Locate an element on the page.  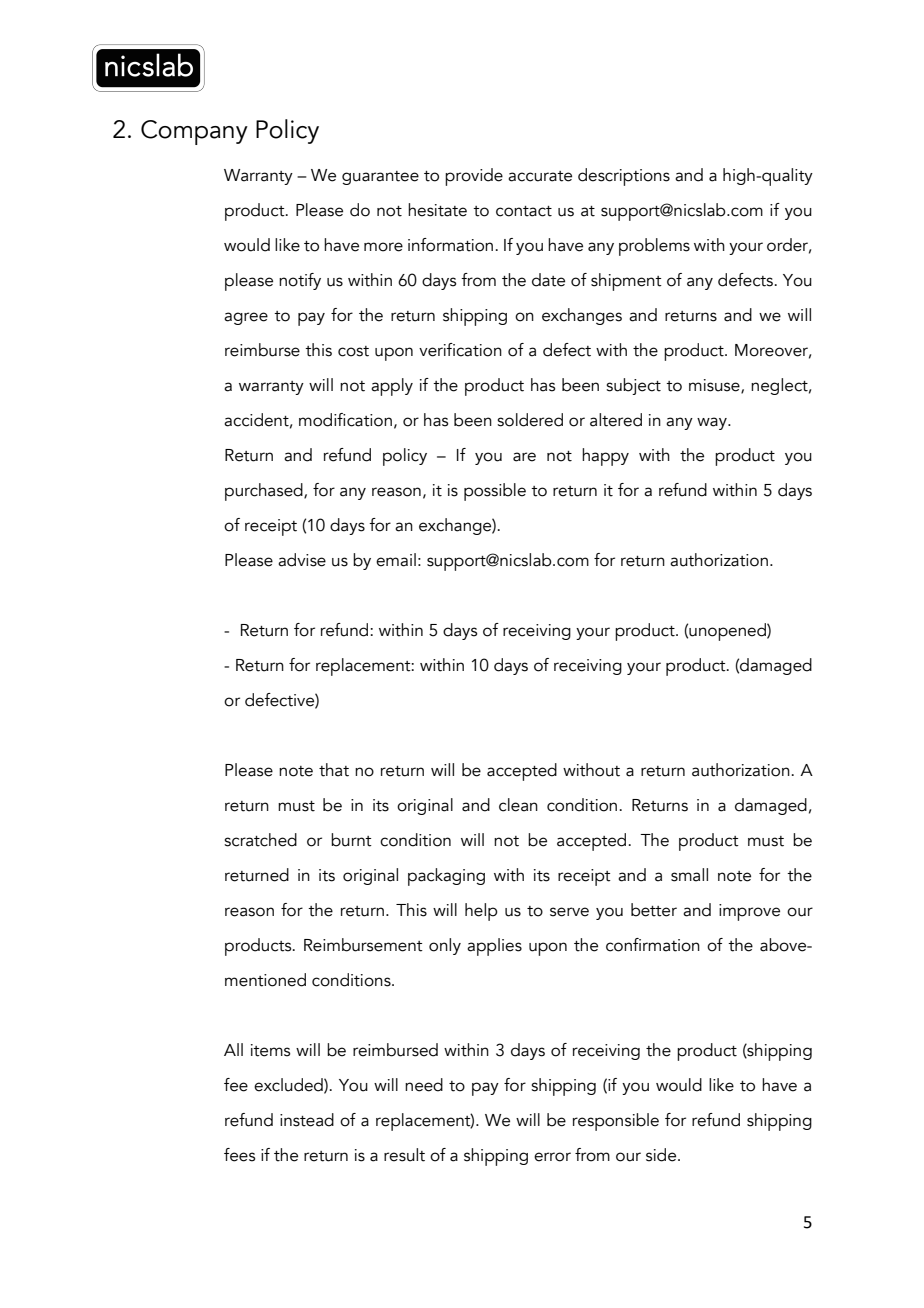
small is located at coordinates (689, 875).
